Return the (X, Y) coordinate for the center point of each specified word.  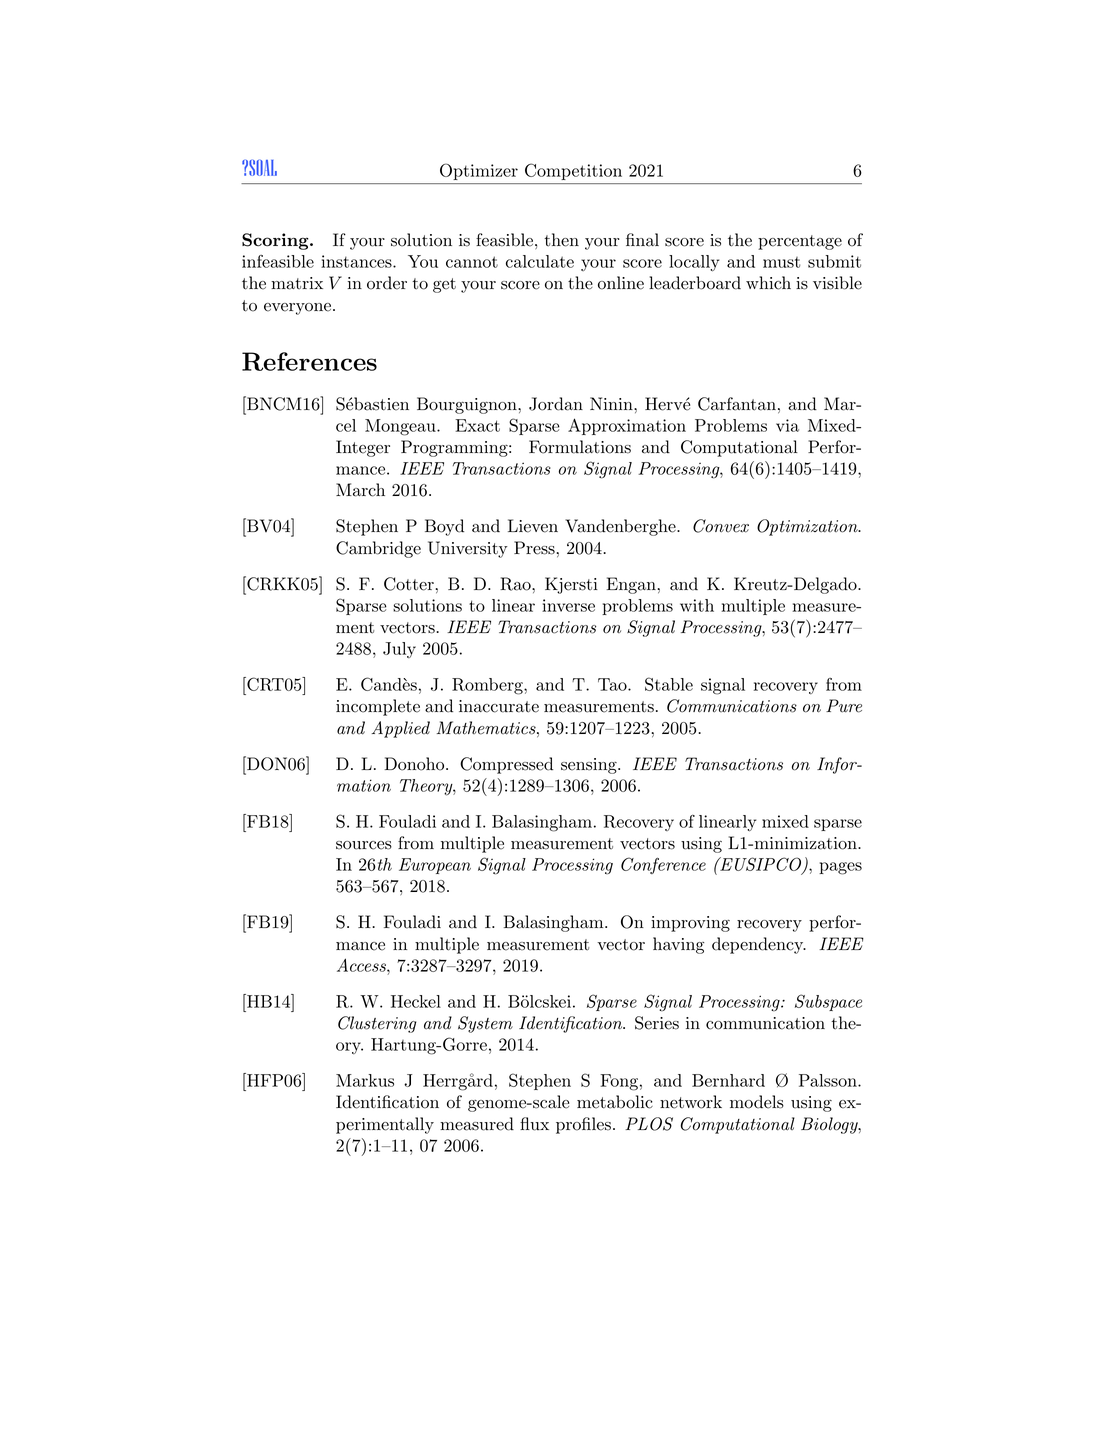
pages (840, 868)
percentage (800, 242)
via (787, 425)
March (360, 490)
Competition (573, 172)
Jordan (556, 404)
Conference (663, 865)
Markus (365, 1080)
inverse (568, 605)
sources (364, 845)
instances (357, 261)
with (697, 605)
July (399, 650)
